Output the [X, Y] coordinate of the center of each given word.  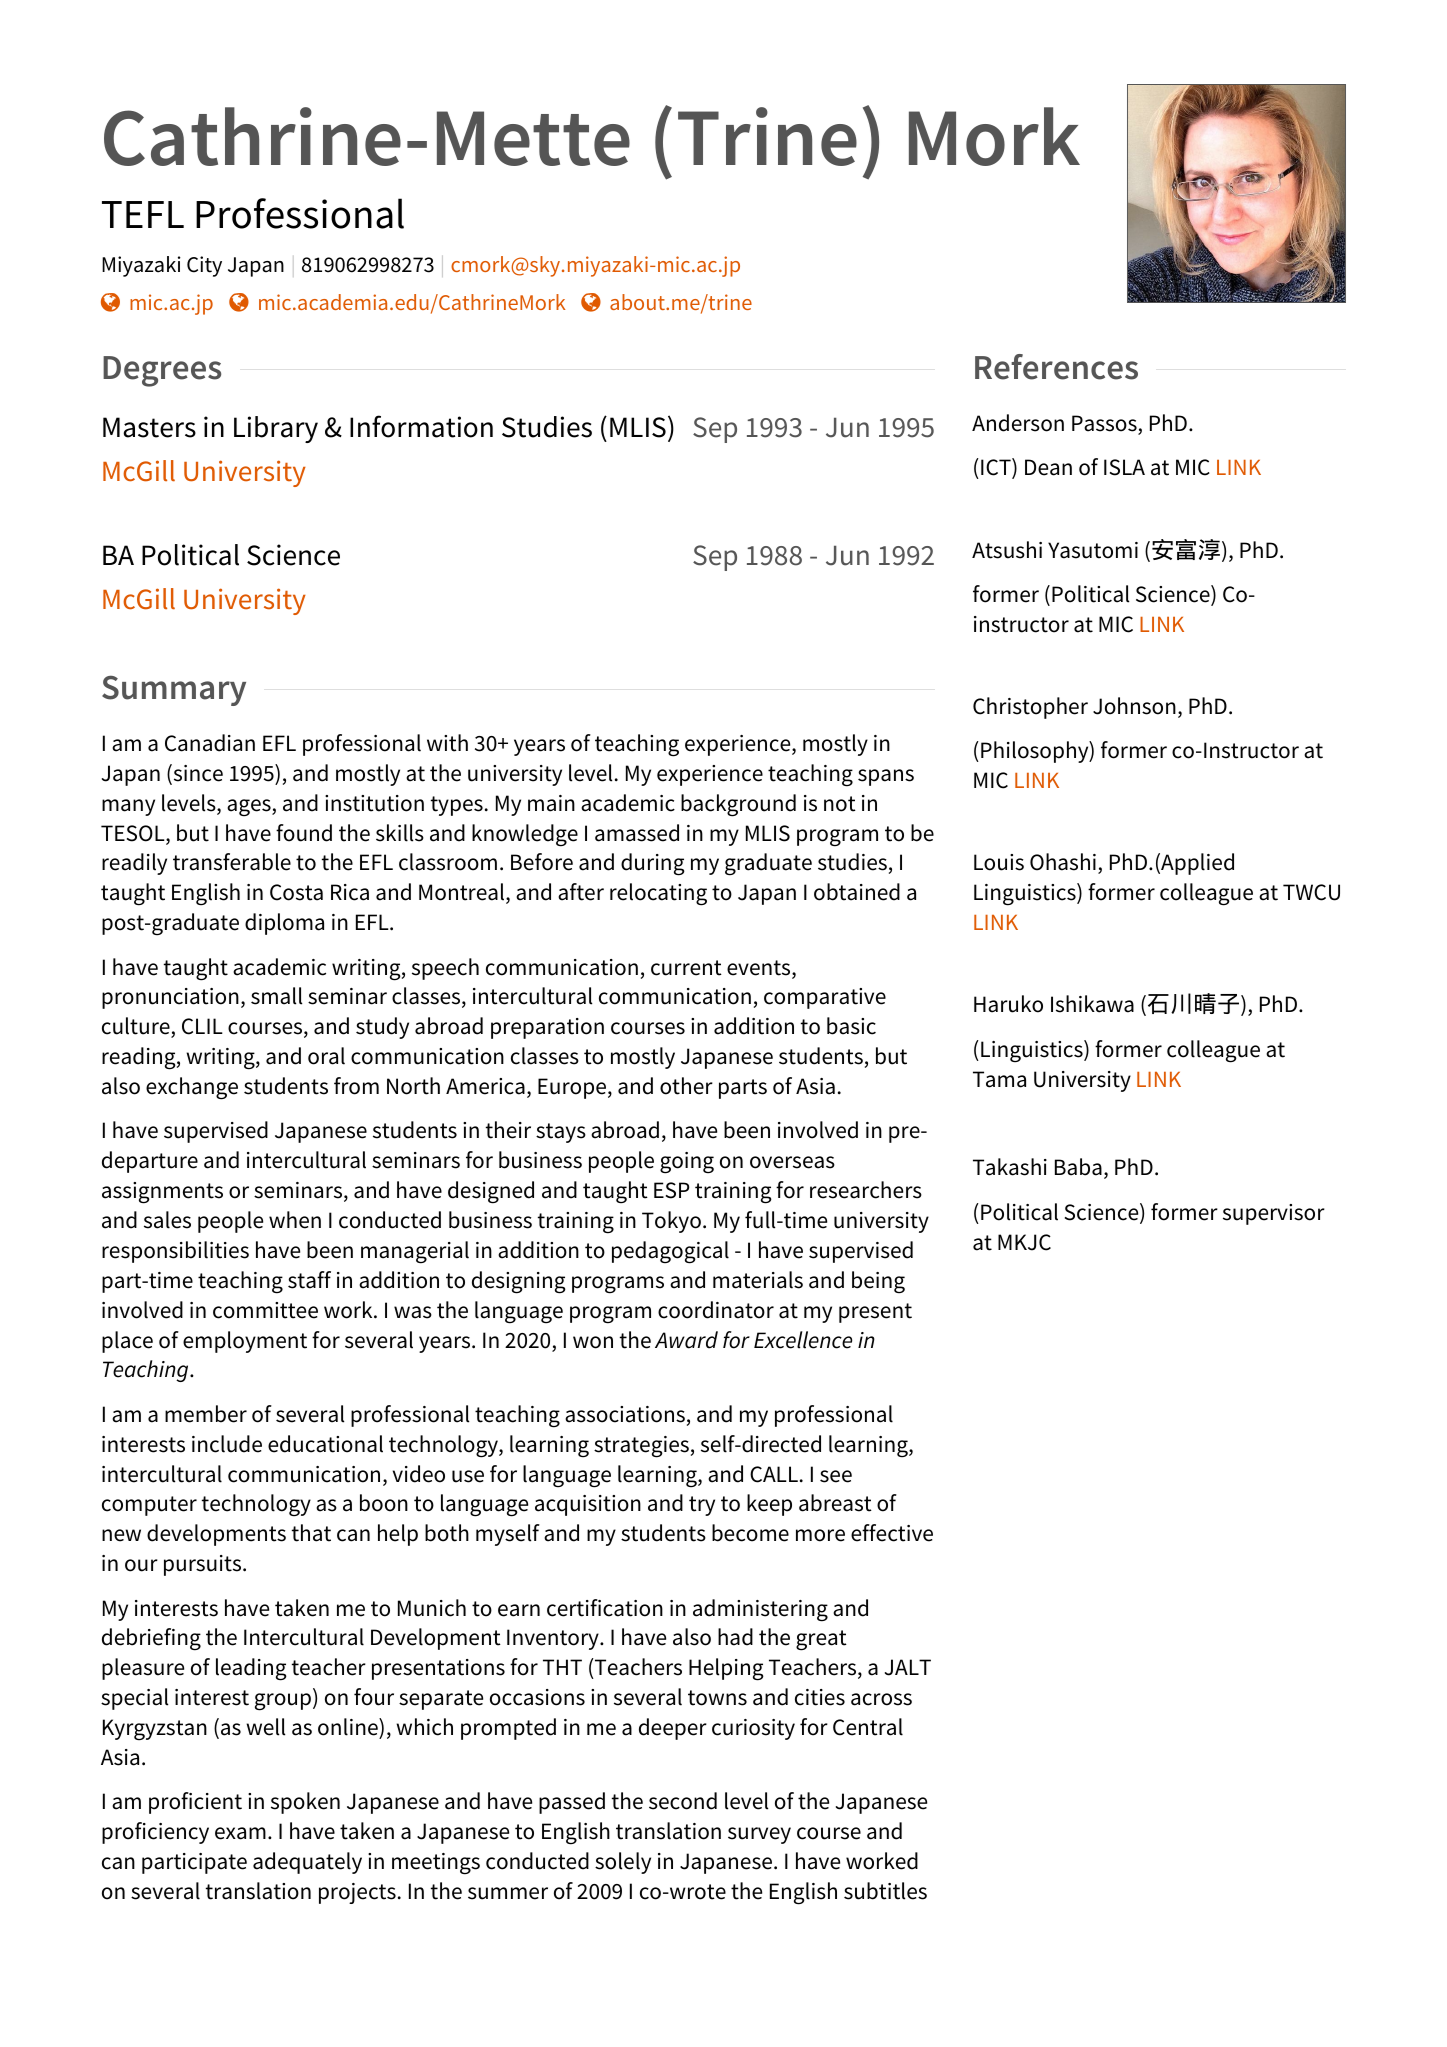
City [204, 266]
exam [240, 1833]
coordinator [716, 1310]
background [738, 805]
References [1056, 367]
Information [421, 426]
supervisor [1274, 1214]
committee [265, 1310]
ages [250, 808]
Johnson [1134, 706]
